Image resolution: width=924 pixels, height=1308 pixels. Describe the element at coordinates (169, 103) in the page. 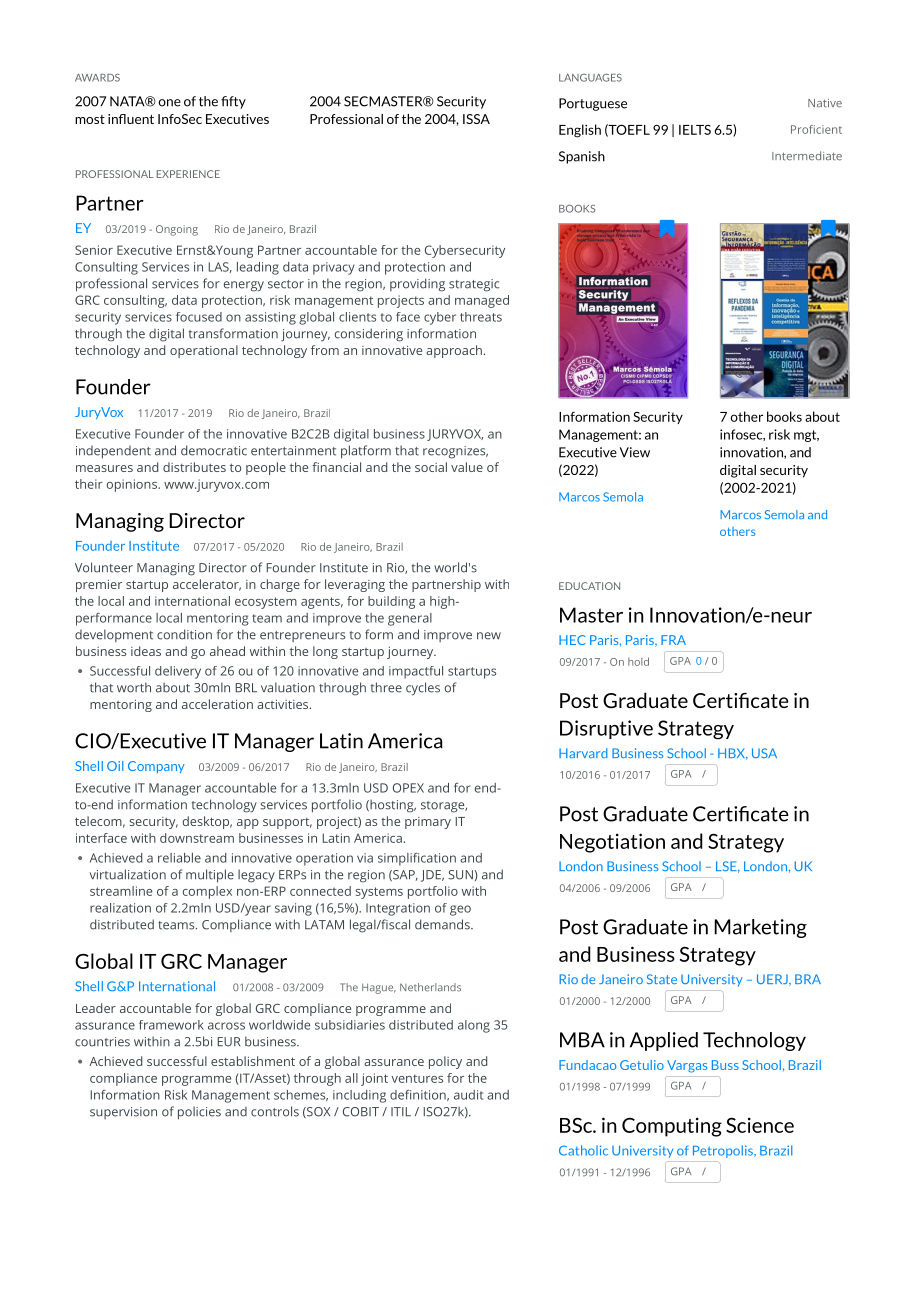

I see `one` at that location.
